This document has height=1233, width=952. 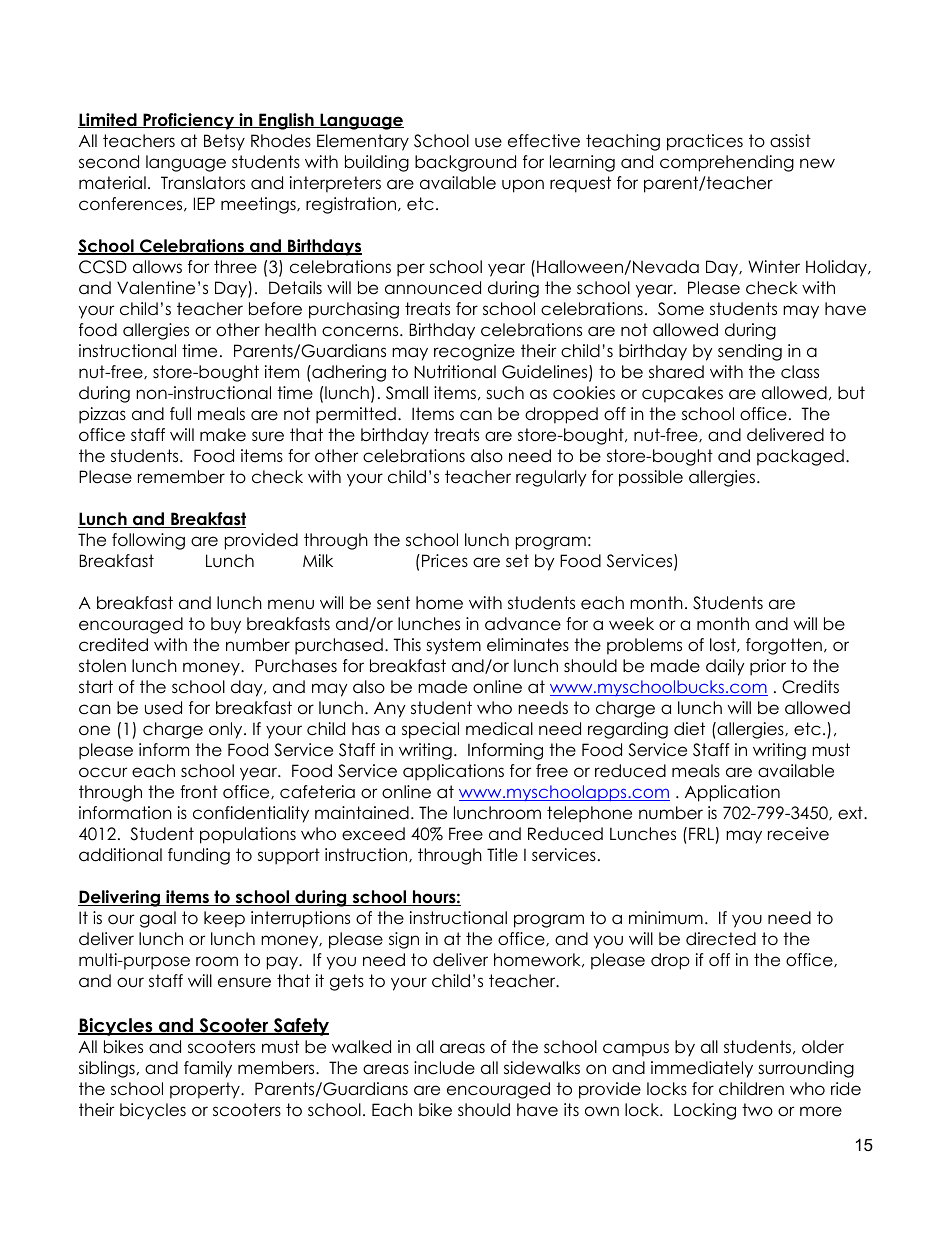 What do you see at coordinates (224, 142) in the document?
I see `Betsy` at bounding box center [224, 142].
